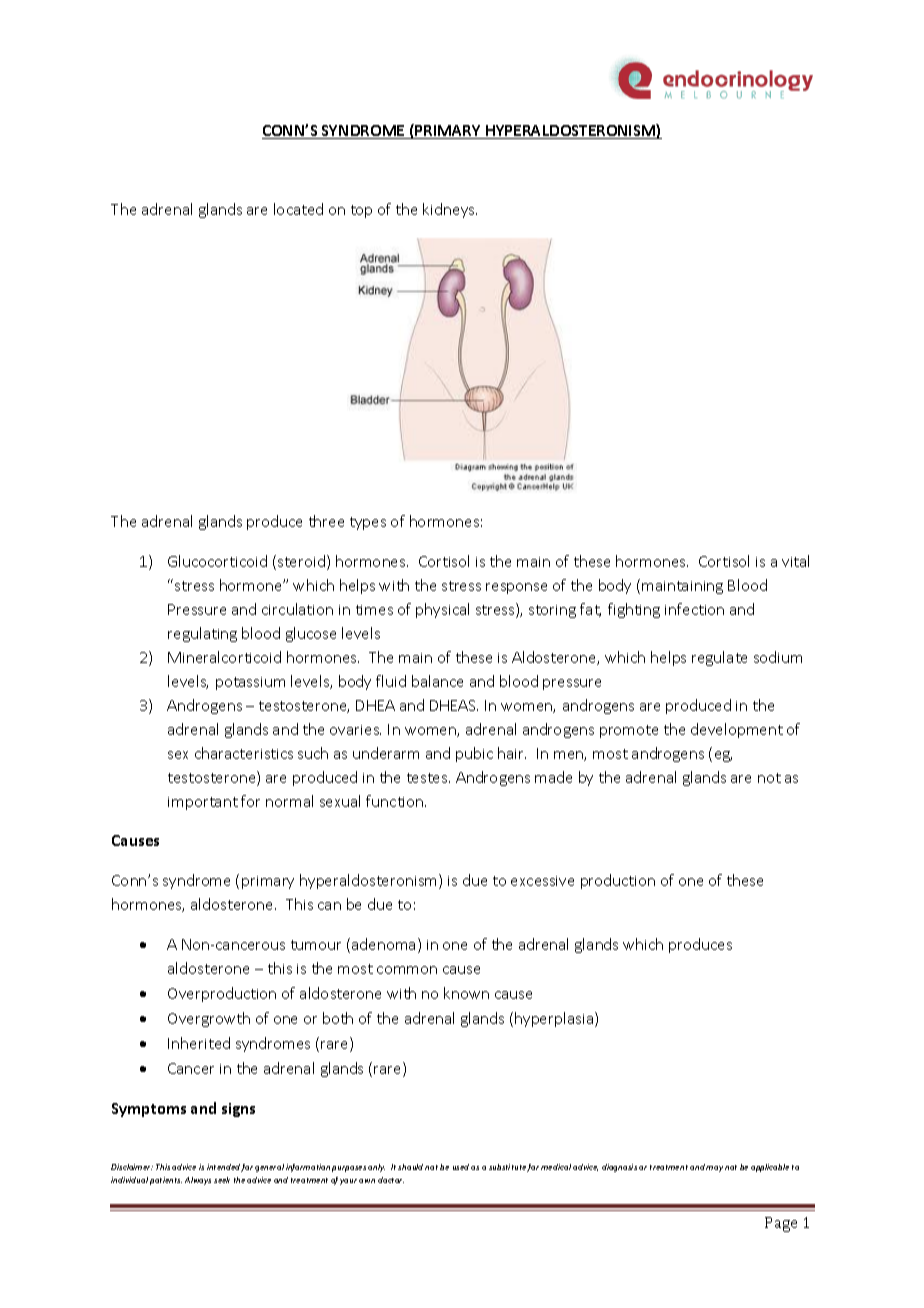  Describe the element at coordinates (198, 1181) in the image. I see `Always` at that location.
